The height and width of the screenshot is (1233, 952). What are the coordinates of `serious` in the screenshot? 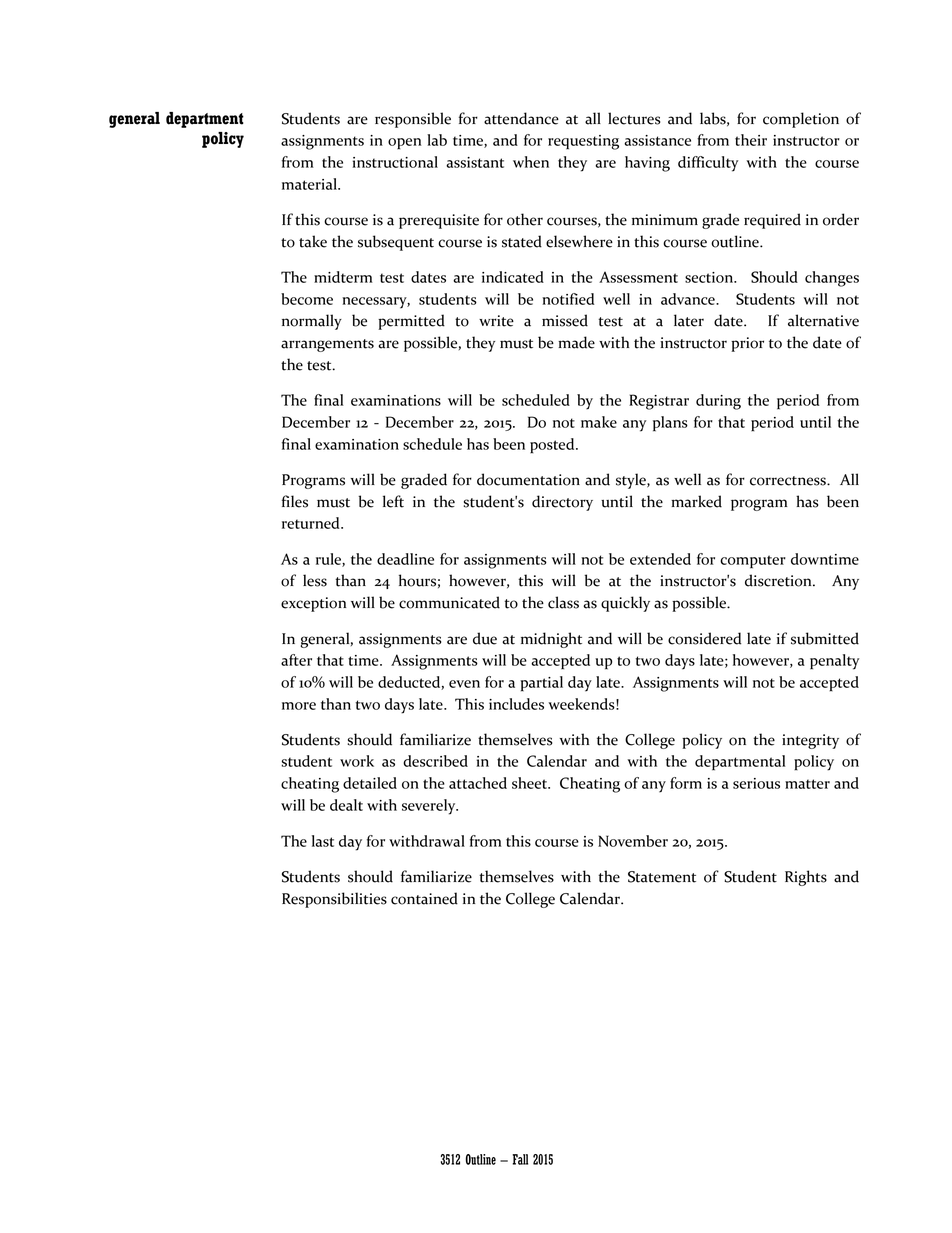 It's located at (756, 783).
